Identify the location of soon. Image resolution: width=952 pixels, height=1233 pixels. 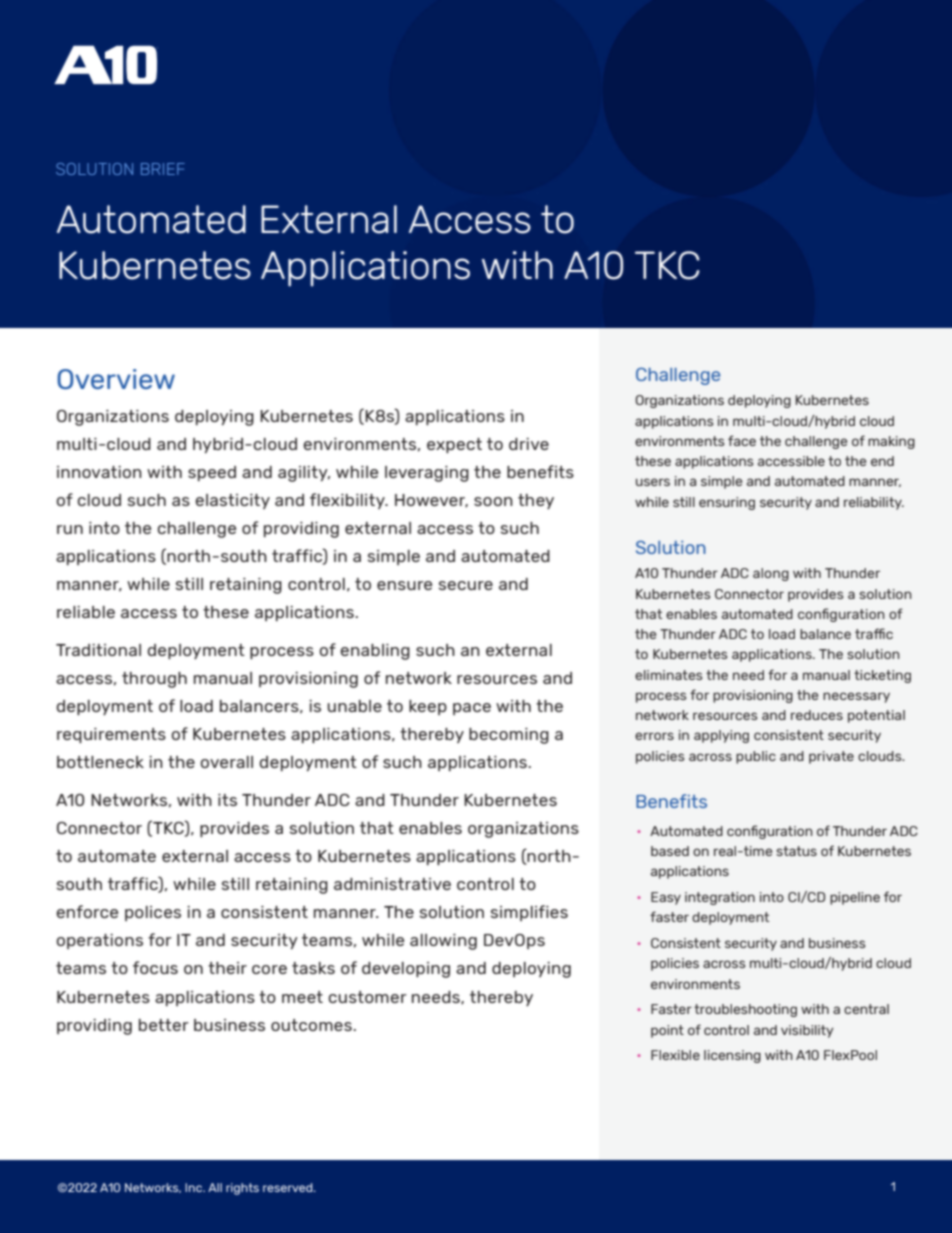
(493, 501).
